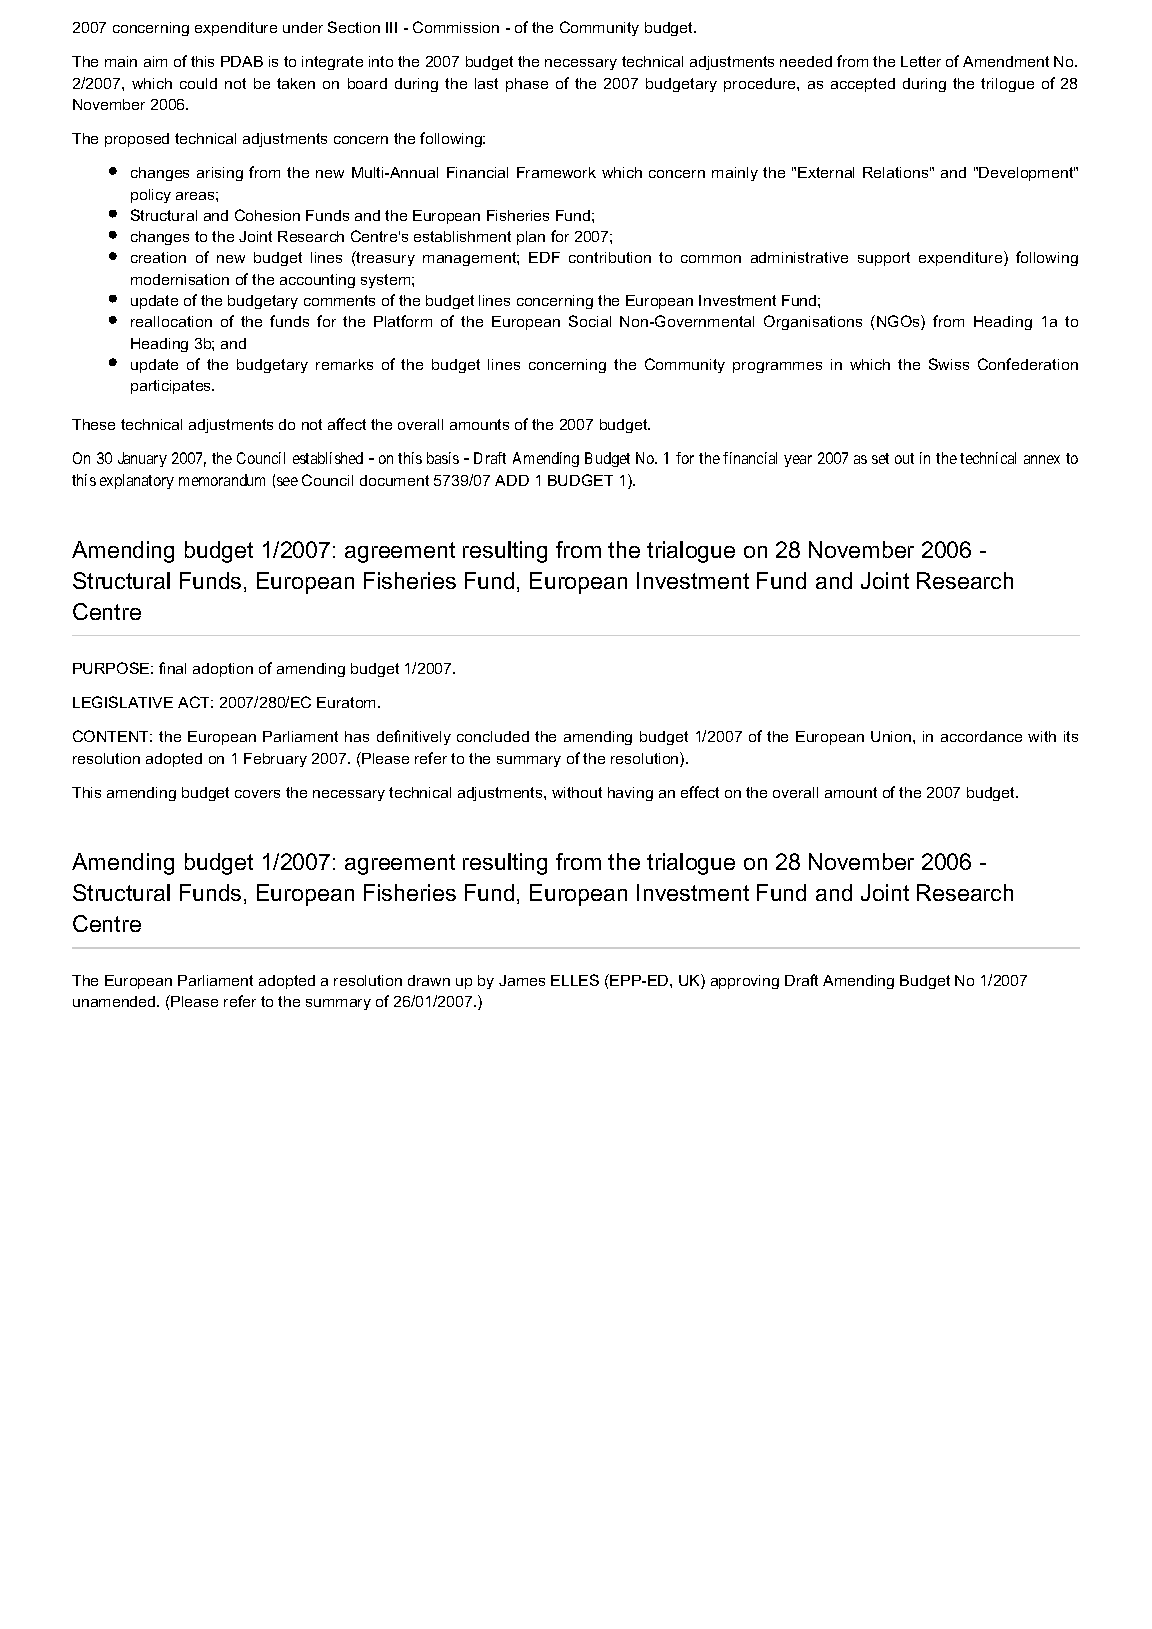  I want to click on ADD, so click(512, 480).
